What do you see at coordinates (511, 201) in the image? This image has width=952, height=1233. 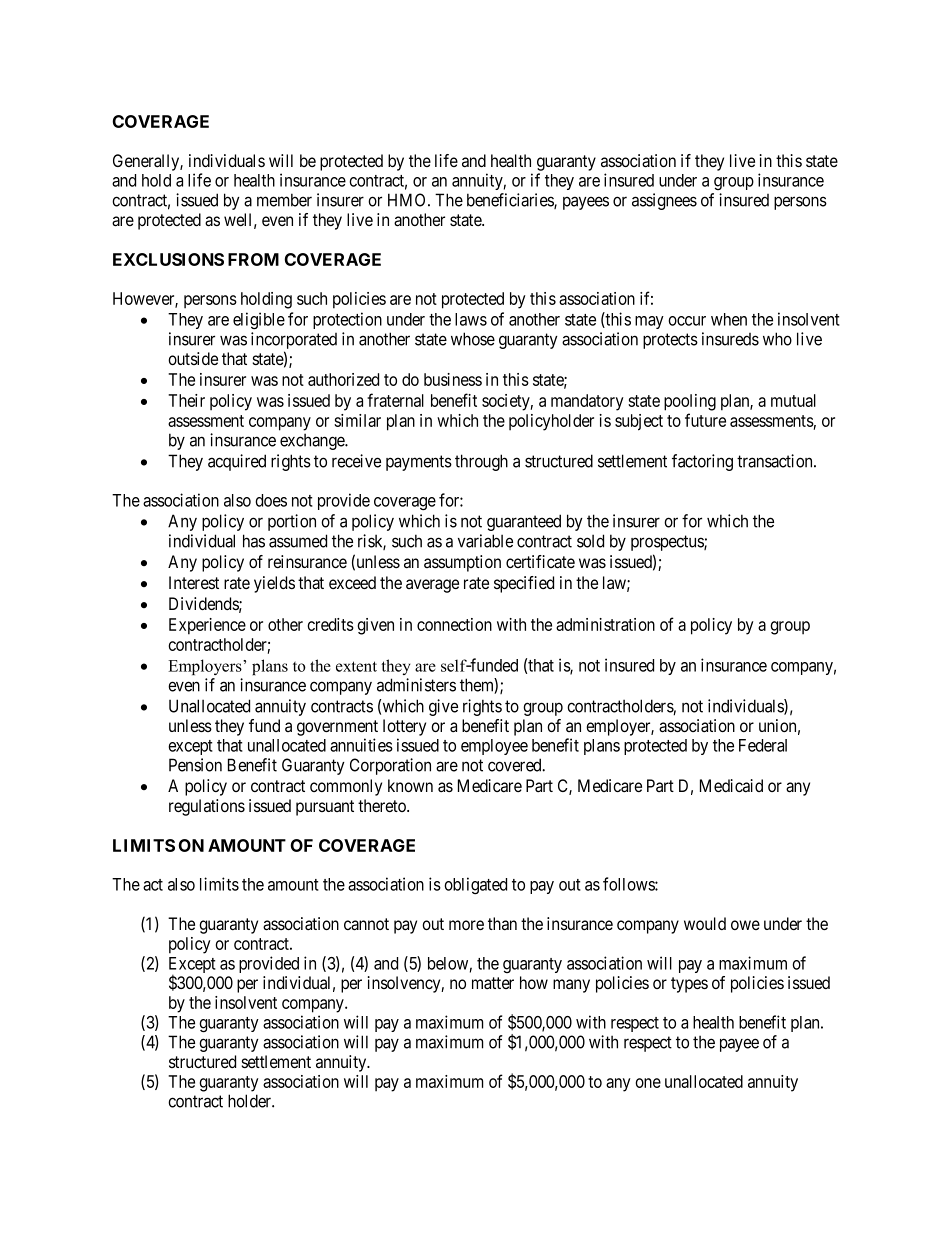 I see `beneficiaries` at bounding box center [511, 201].
